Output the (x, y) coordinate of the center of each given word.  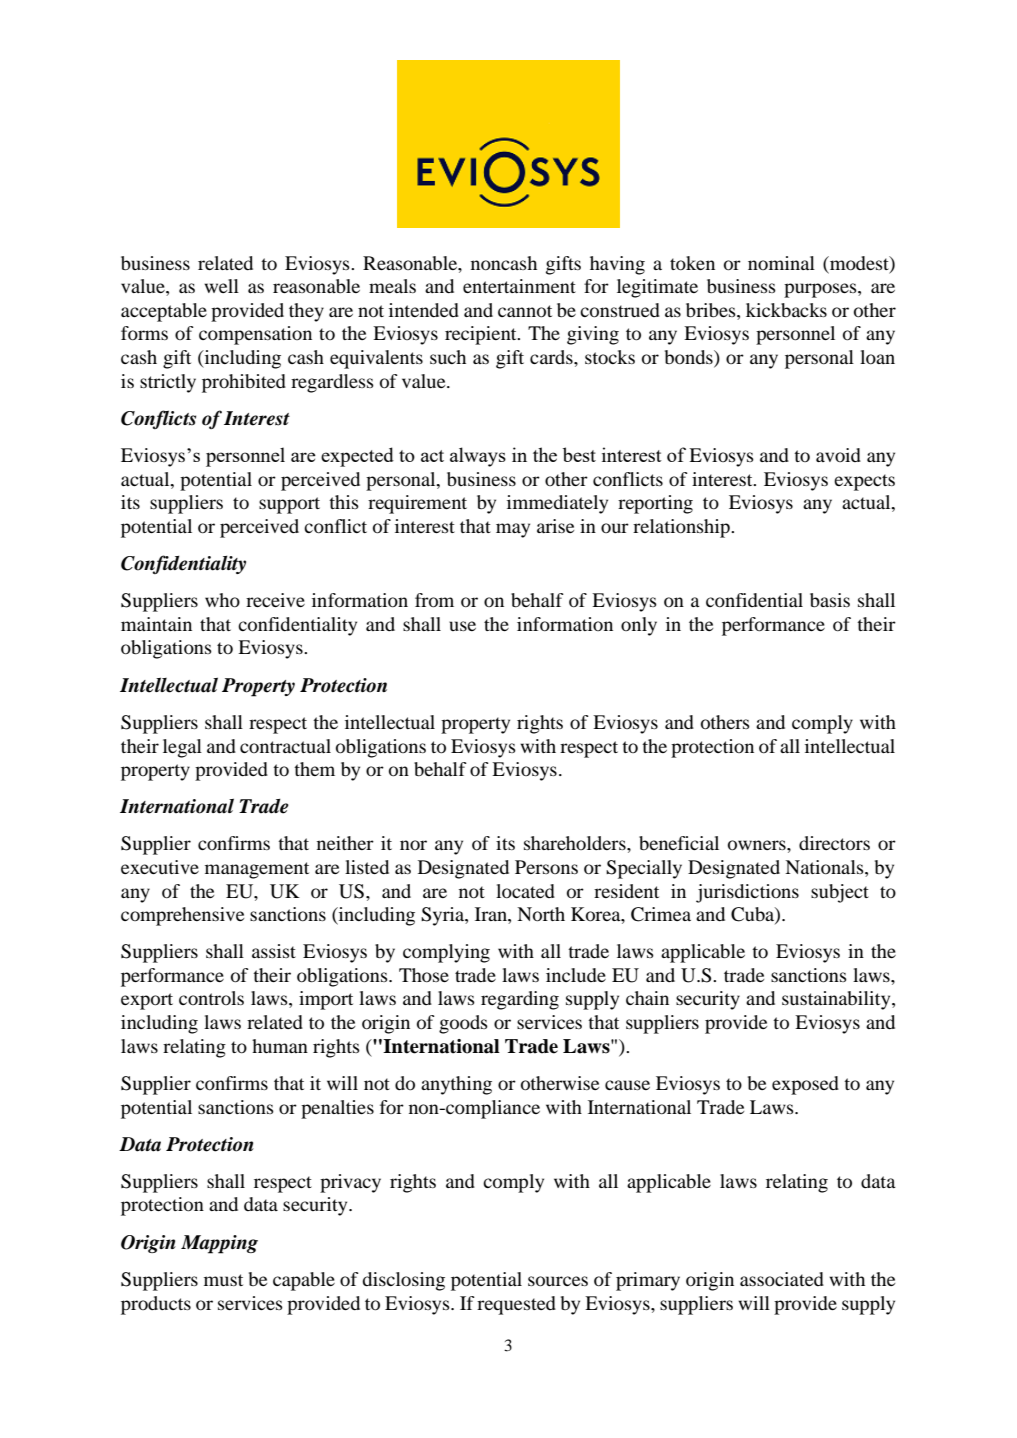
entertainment (519, 286)
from (434, 600)
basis (830, 600)
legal (182, 748)
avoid (838, 455)
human (280, 1046)
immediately (557, 504)
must (223, 1280)
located (525, 891)
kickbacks (786, 310)
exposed (805, 1085)
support (289, 505)
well (221, 286)
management (257, 870)
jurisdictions (747, 893)
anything (456, 1085)
